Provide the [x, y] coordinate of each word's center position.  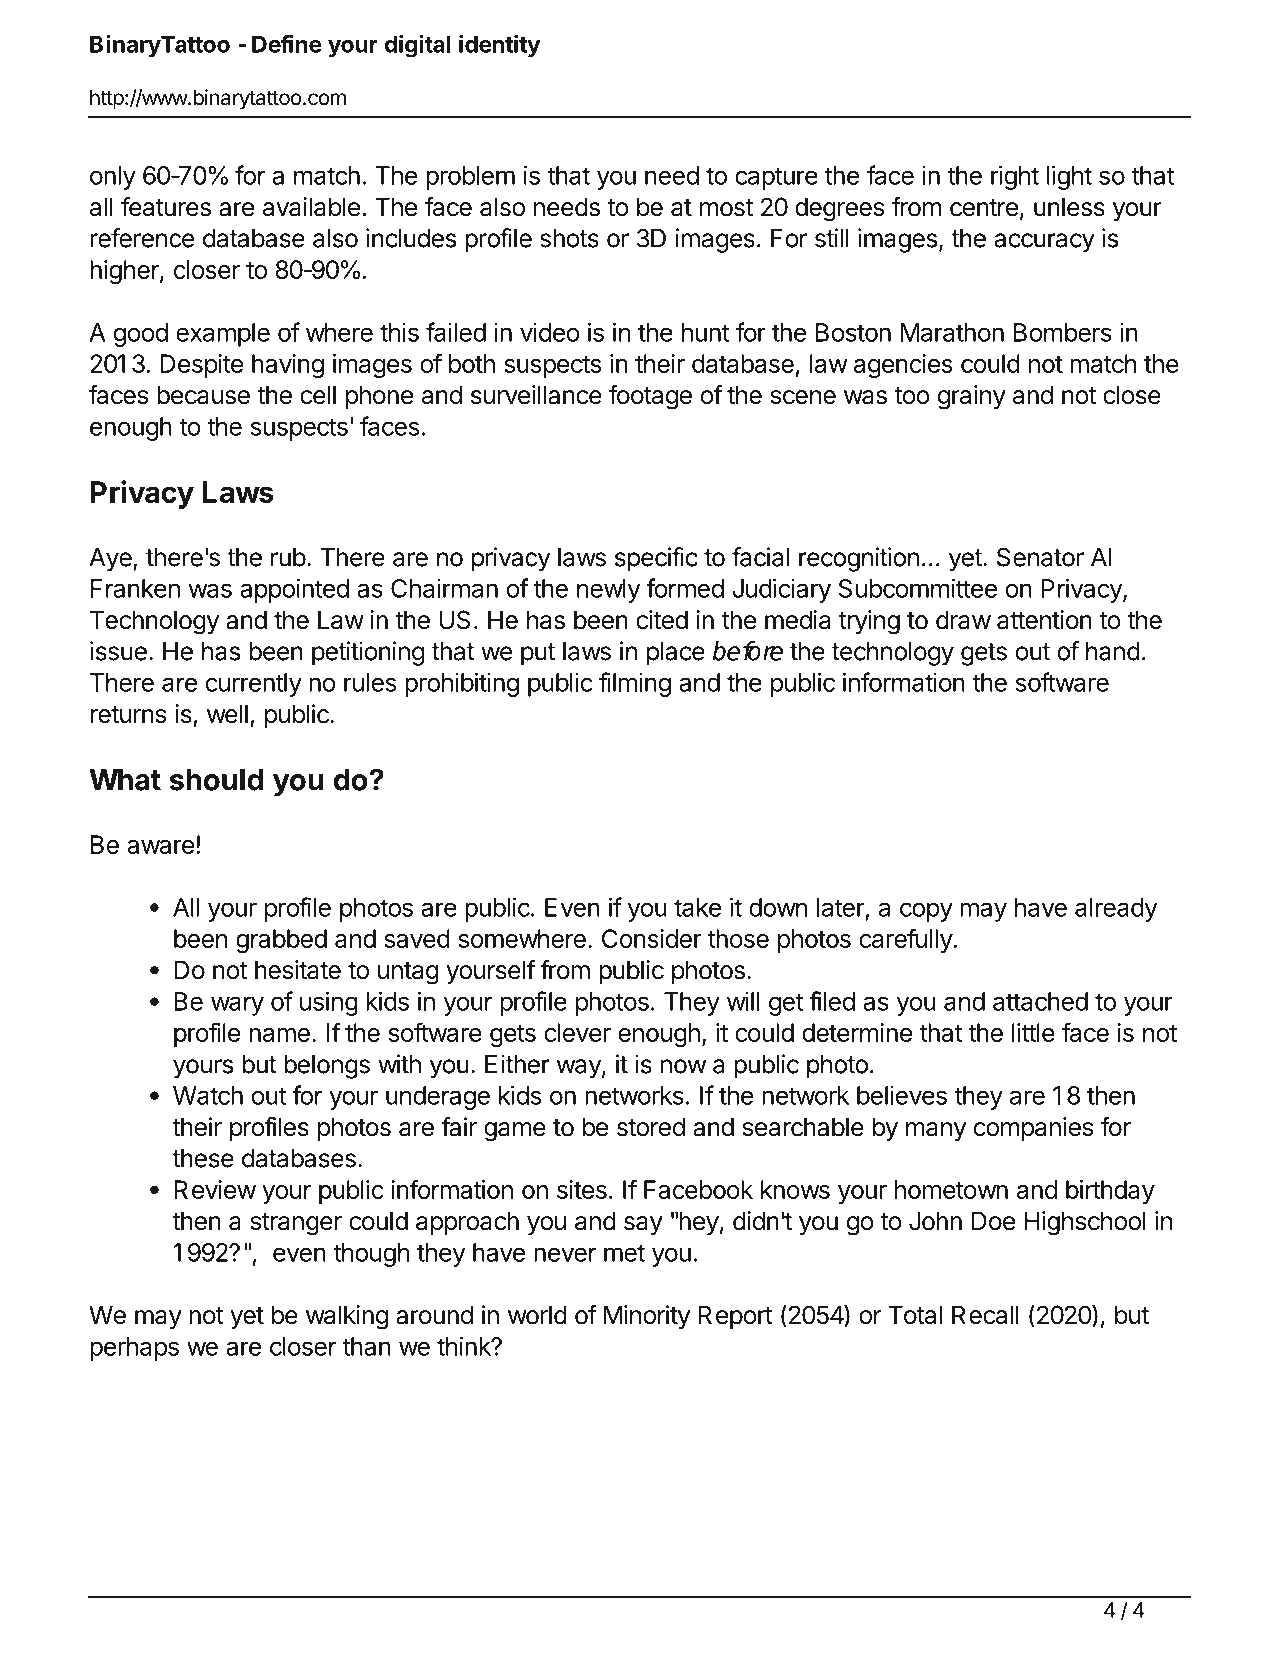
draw [963, 620]
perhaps [134, 1349]
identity [500, 46]
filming [635, 684]
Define [287, 44]
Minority [647, 1317]
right [1015, 177]
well [227, 714]
